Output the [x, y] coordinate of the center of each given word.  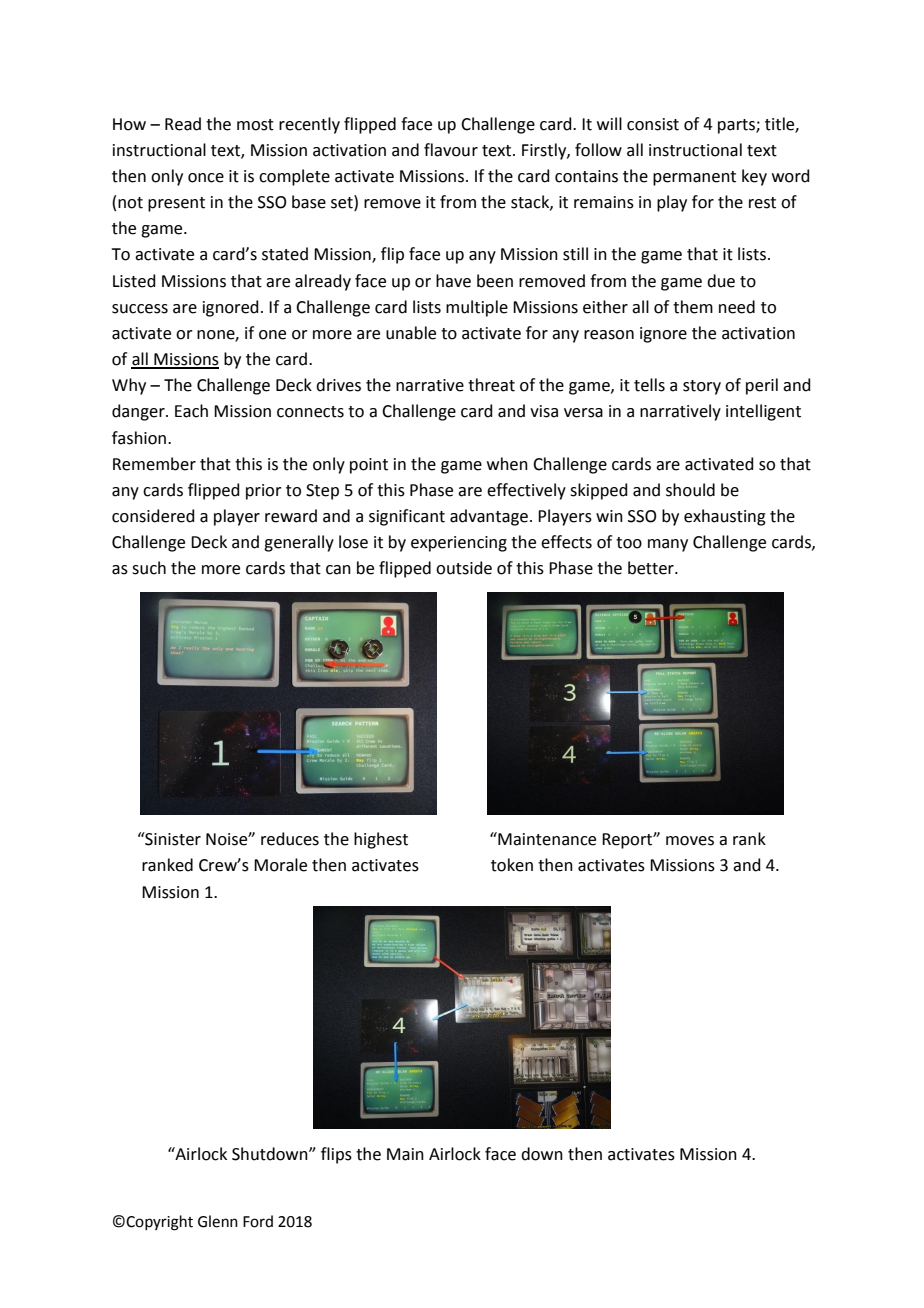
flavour [451, 150]
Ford [258, 1221]
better [652, 568]
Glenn [218, 1221]
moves [690, 841]
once [206, 178]
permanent [694, 178]
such [149, 568]
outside [464, 568]
